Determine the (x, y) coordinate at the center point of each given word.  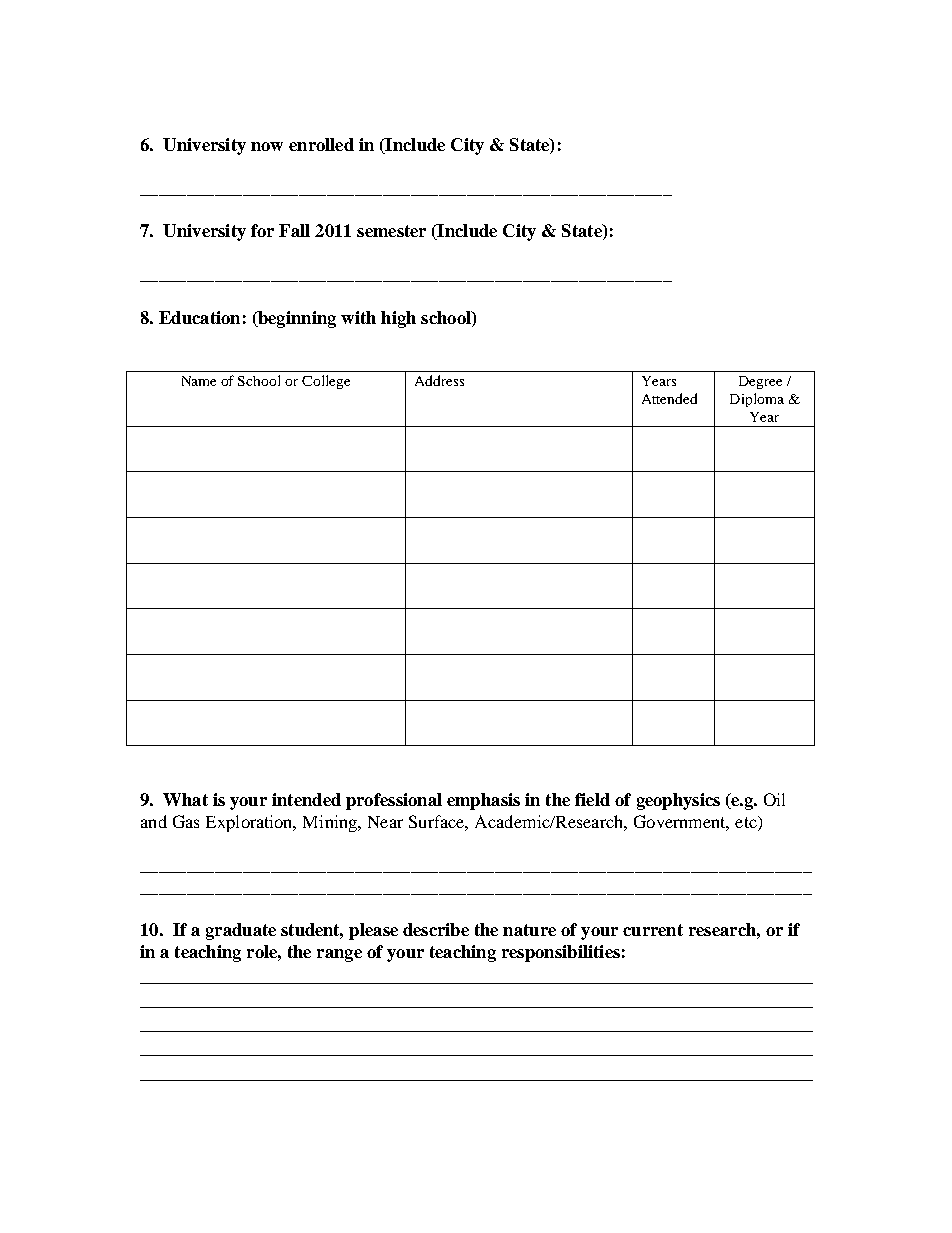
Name (199, 381)
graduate (241, 931)
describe (436, 929)
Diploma (757, 400)
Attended (669, 398)
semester (391, 231)
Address (439, 380)
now (267, 146)
